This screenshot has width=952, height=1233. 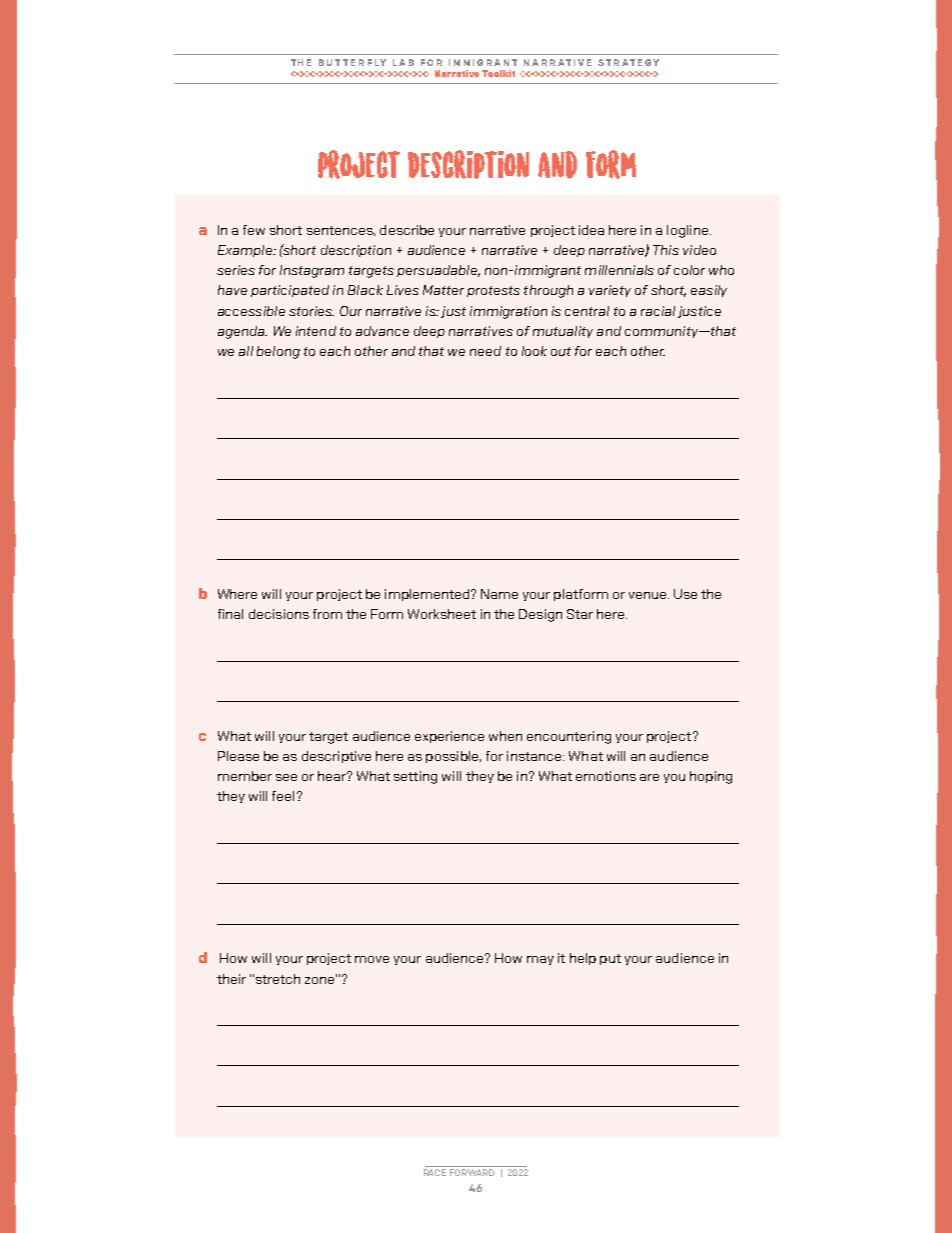 I want to click on Toolkit, so click(x=498, y=73).
